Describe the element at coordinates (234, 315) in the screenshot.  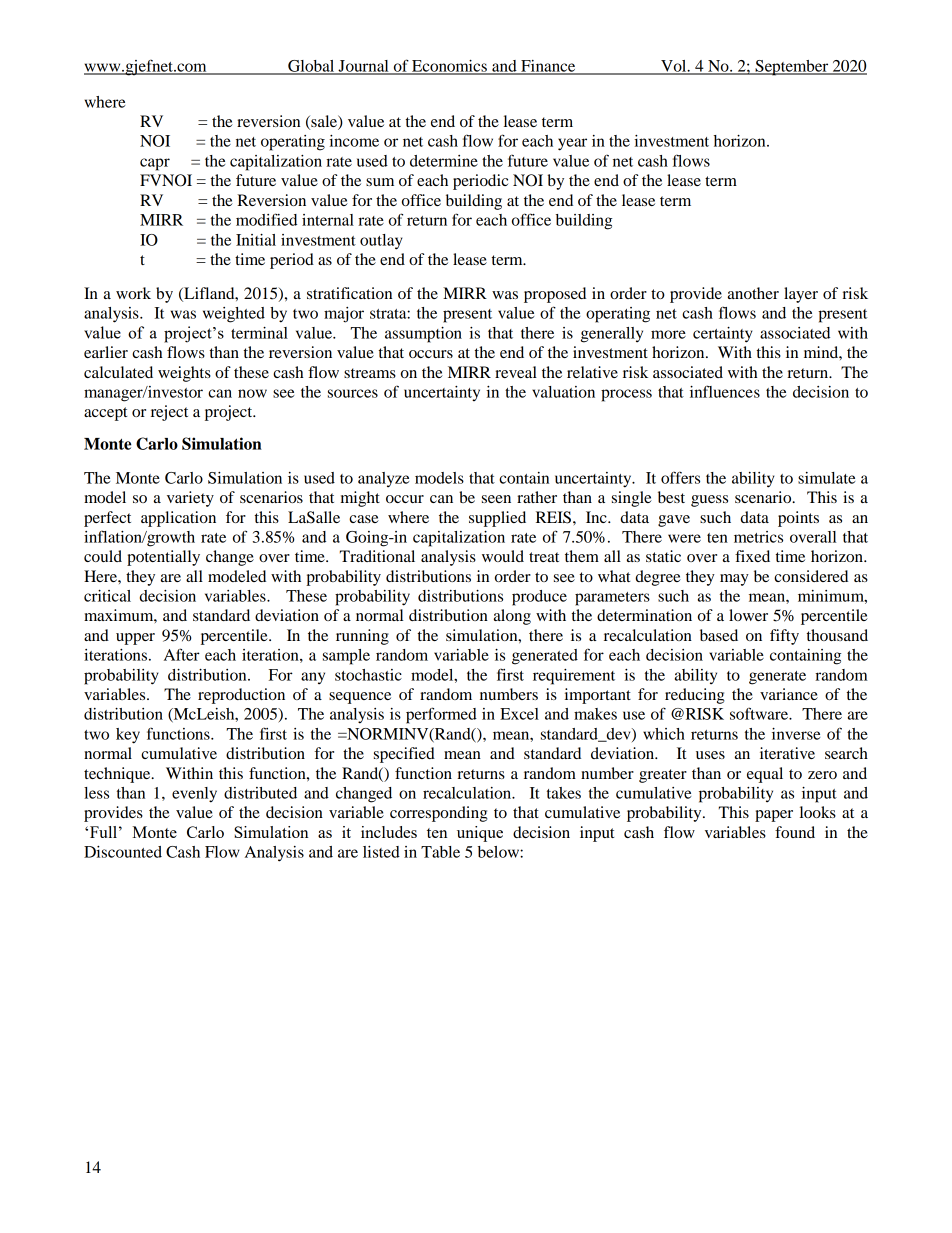
I see `weighted` at that location.
